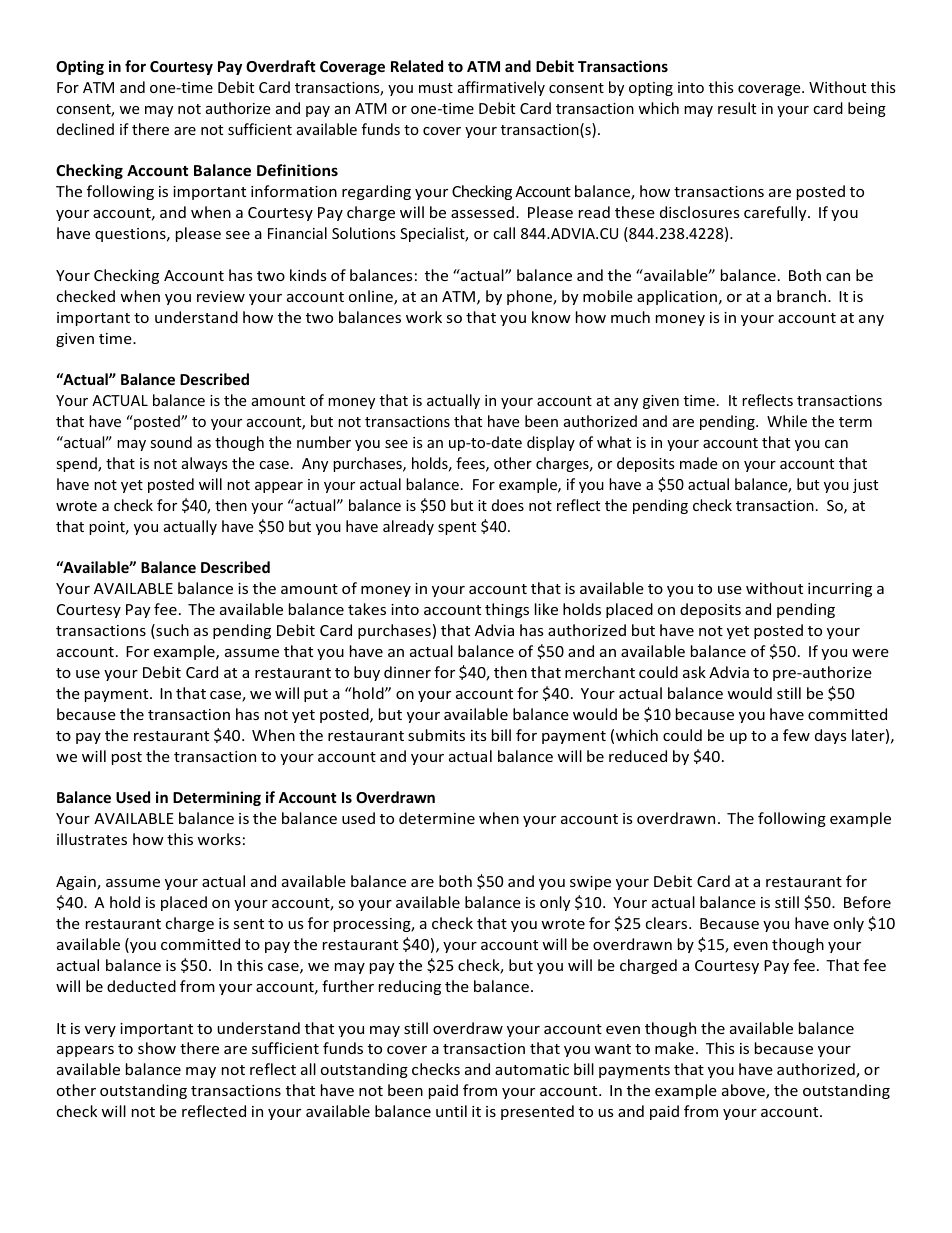 This document has width=952, height=1233. Describe the element at coordinates (801, 296) in the document. I see `branch` at that location.
